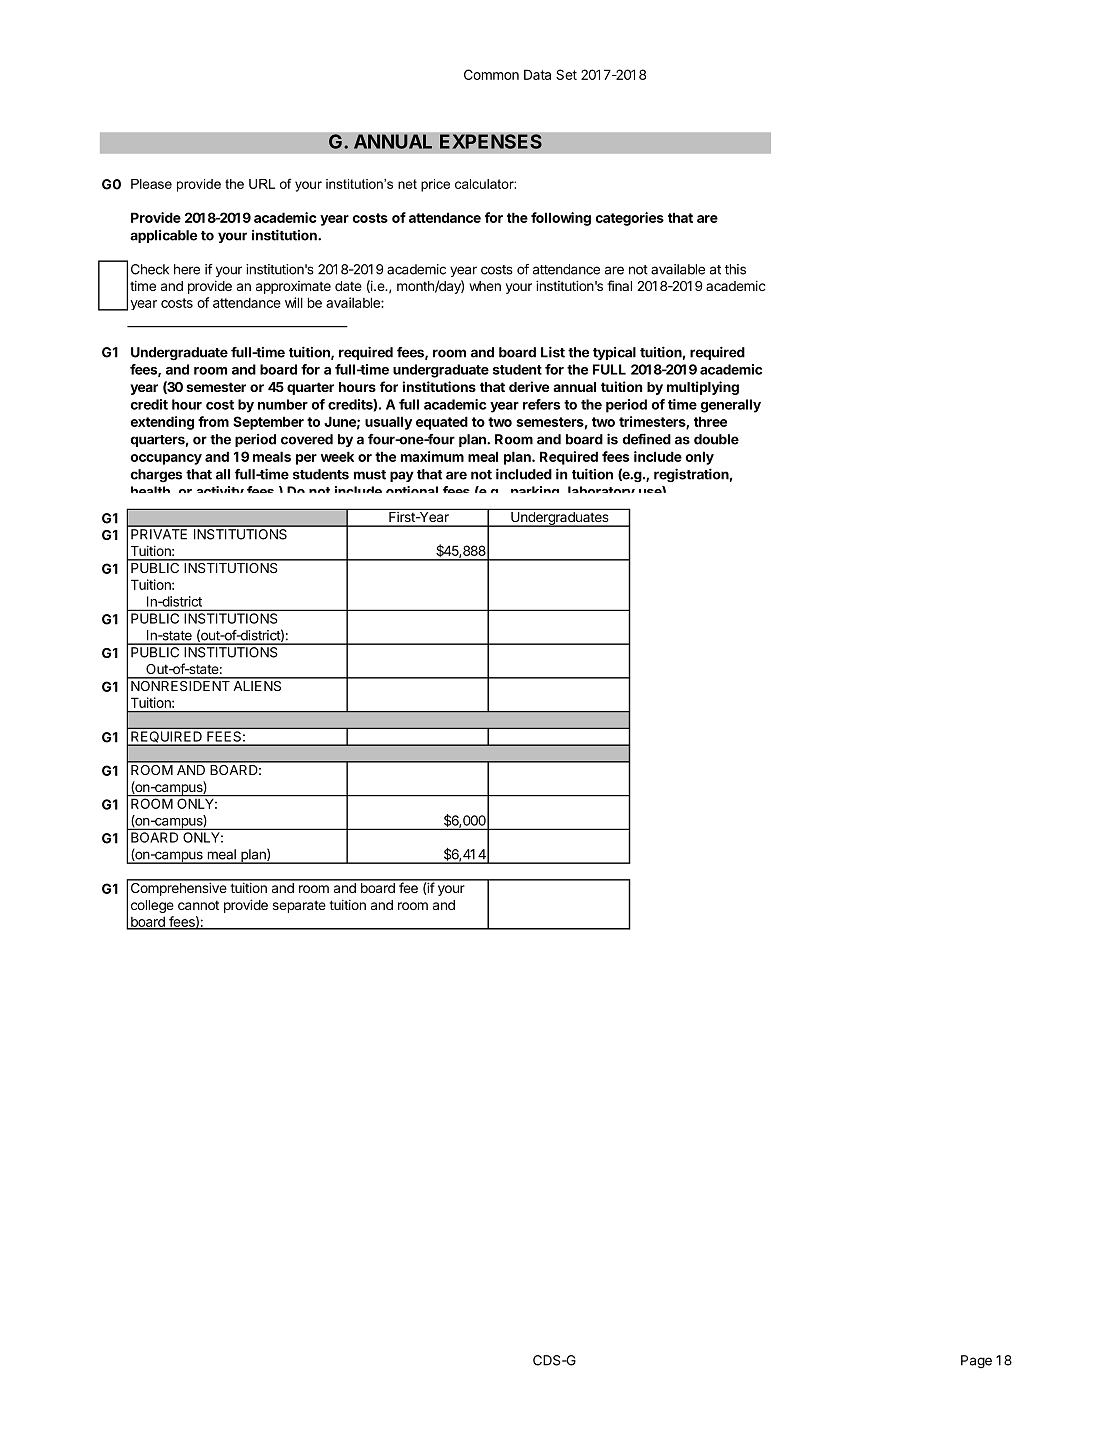 This screenshot has height=1437, width=1111. What do you see at coordinates (152, 906) in the screenshot?
I see `college` at bounding box center [152, 906].
